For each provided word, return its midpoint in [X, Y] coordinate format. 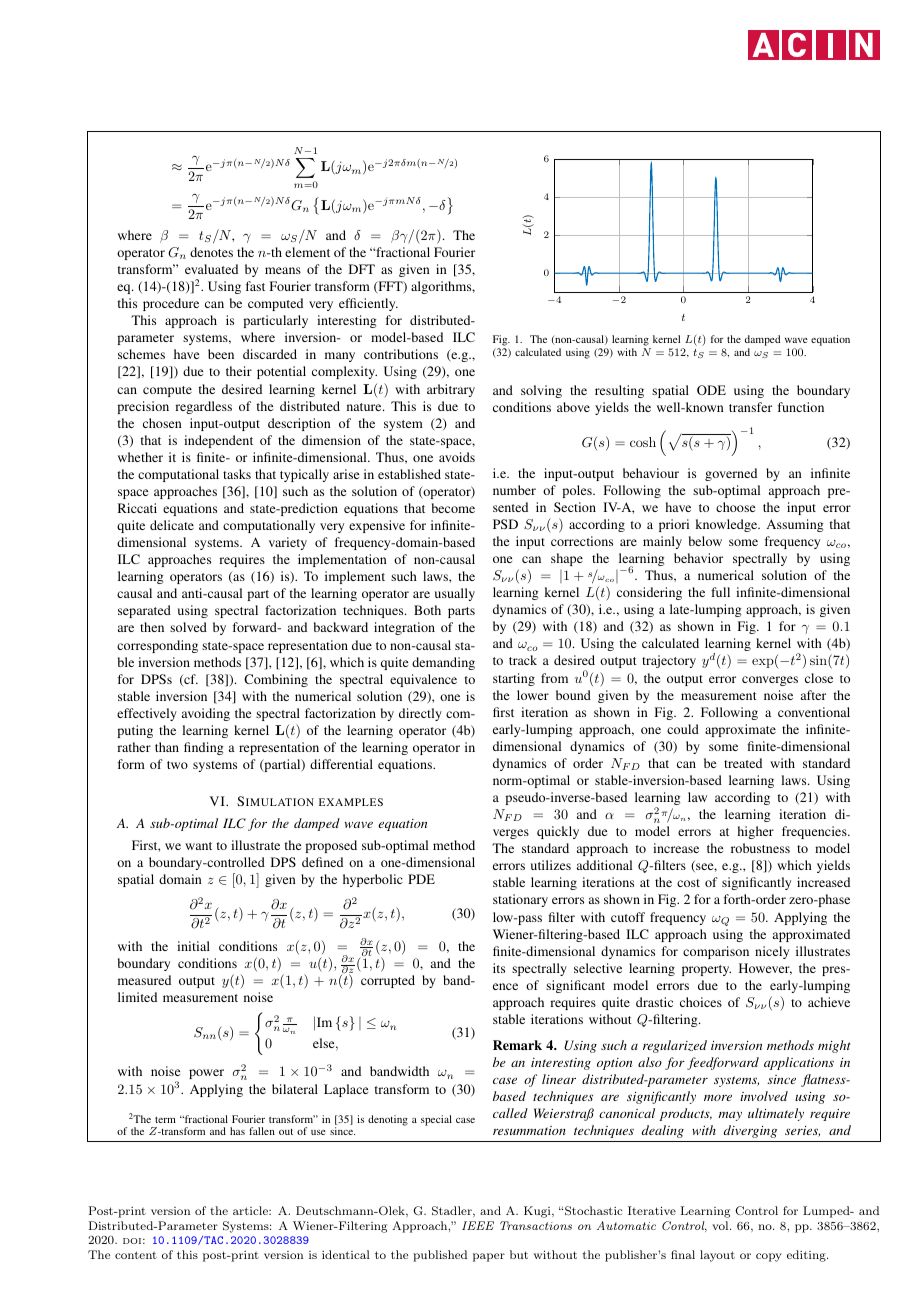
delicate [172, 525]
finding [204, 748]
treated [743, 763]
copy [769, 1257]
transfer [750, 407]
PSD [505, 524]
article [251, 1210]
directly [420, 714]
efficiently [368, 304]
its [499, 968]
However [765, 969]
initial [193, 946]
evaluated [211, 269]
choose [735, 507]
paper [489, 1257]
